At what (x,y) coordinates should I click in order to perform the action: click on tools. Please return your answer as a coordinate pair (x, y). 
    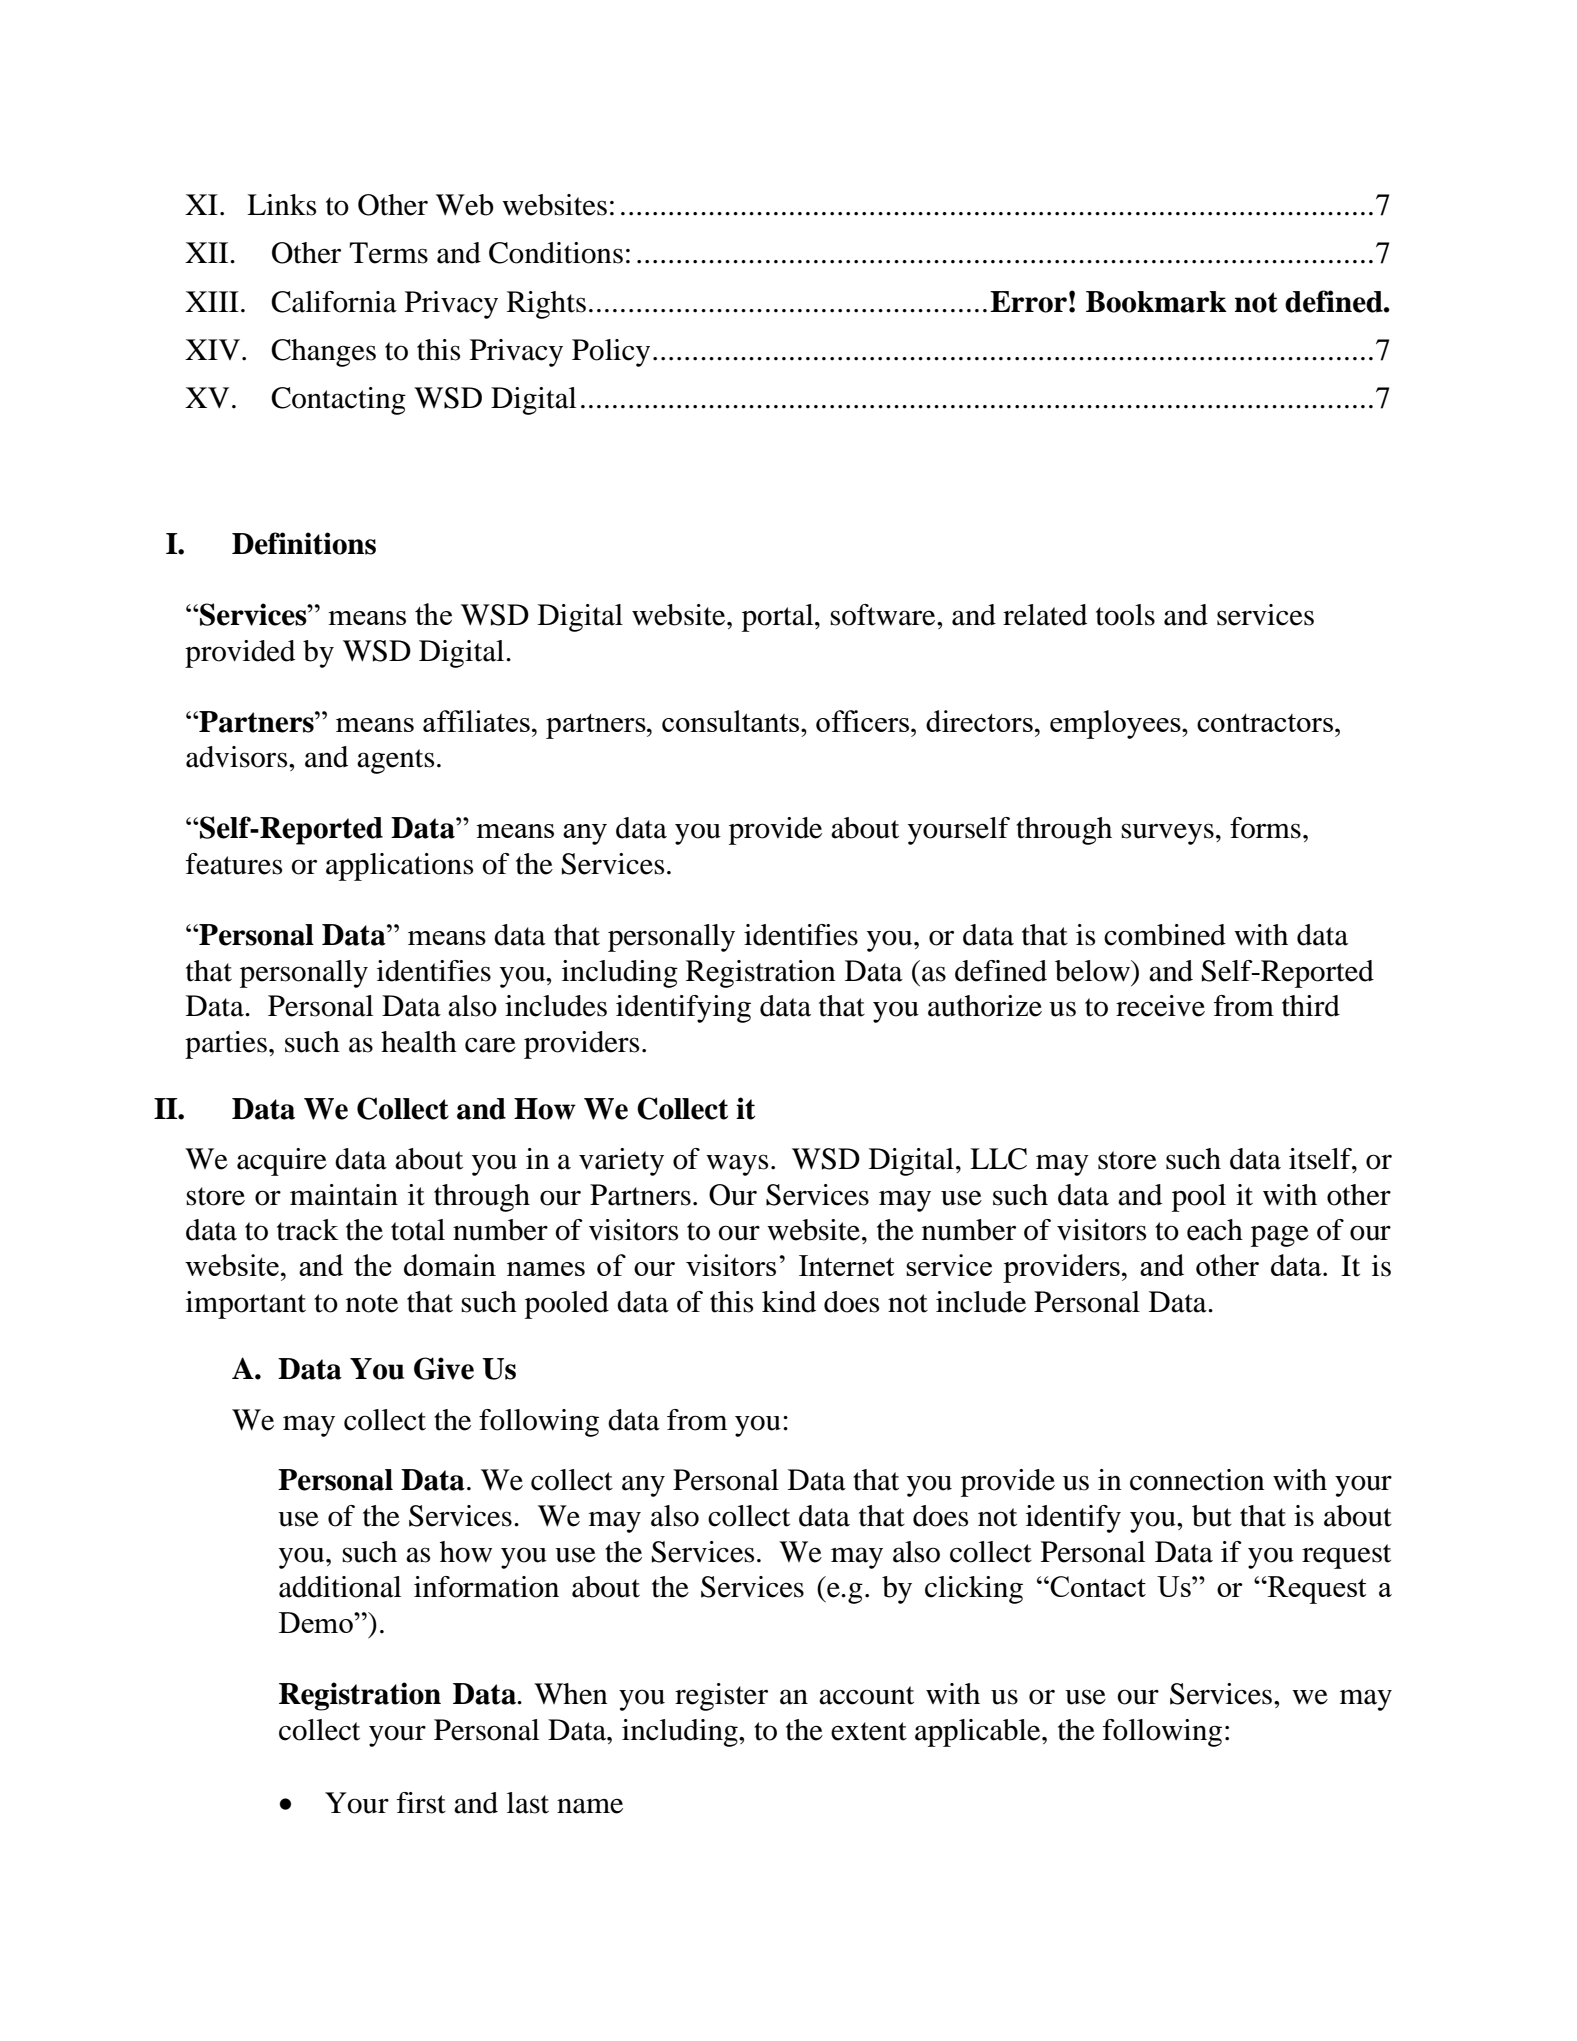
    Looking at the image, I should click on (1125, 615).
